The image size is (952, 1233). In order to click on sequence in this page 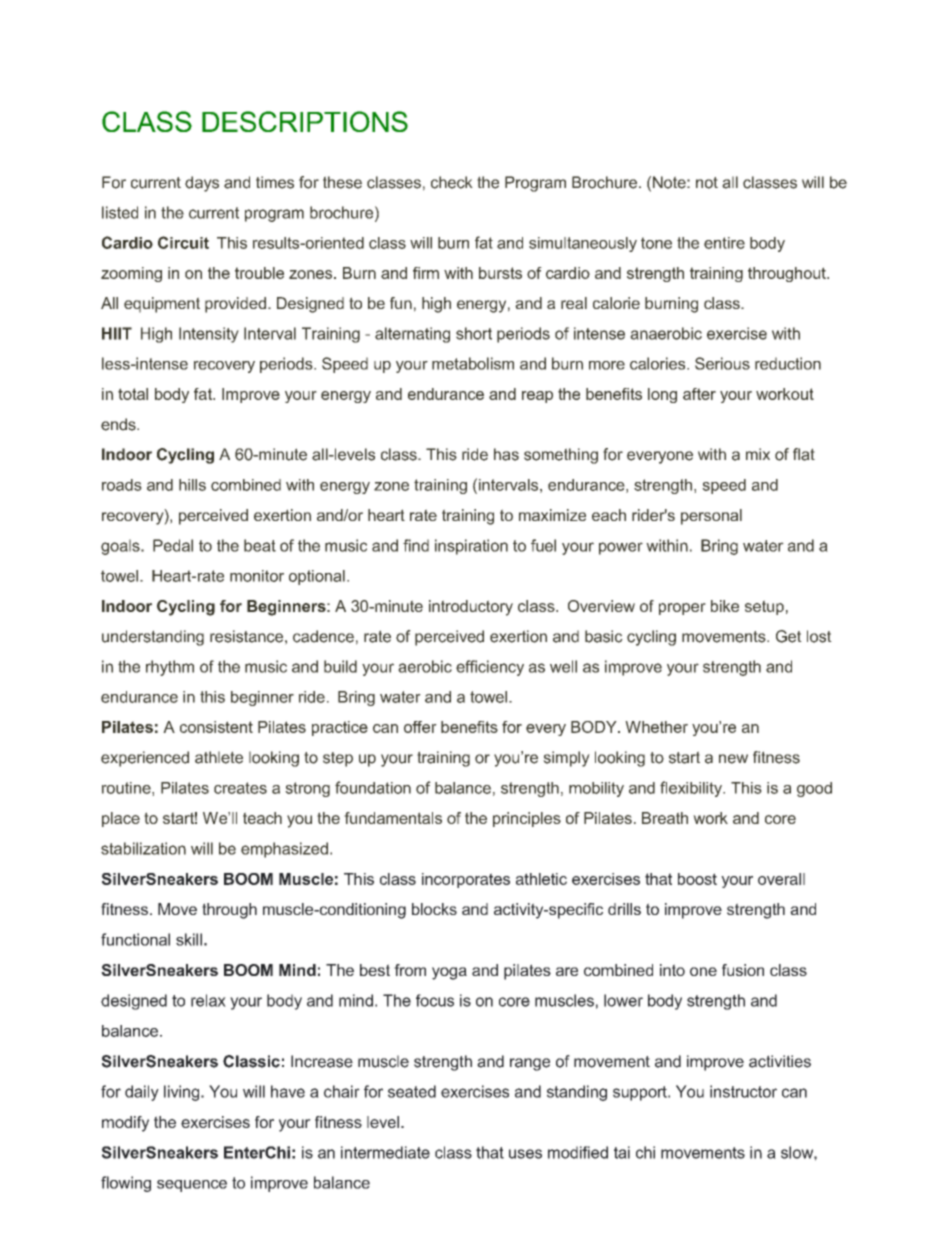, I will do `click(192, 1186)`.
